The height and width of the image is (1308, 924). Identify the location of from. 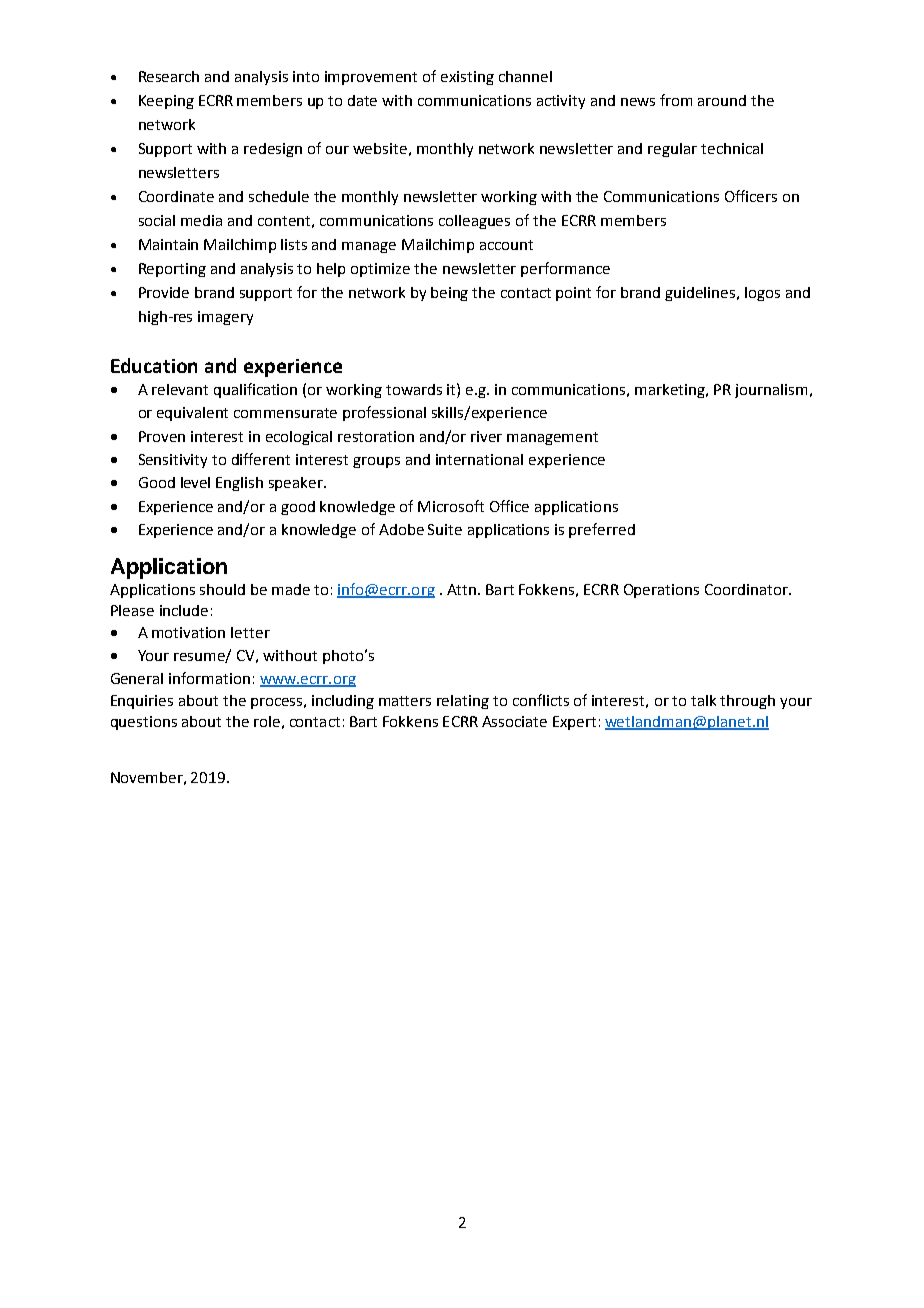
(676, 100).
